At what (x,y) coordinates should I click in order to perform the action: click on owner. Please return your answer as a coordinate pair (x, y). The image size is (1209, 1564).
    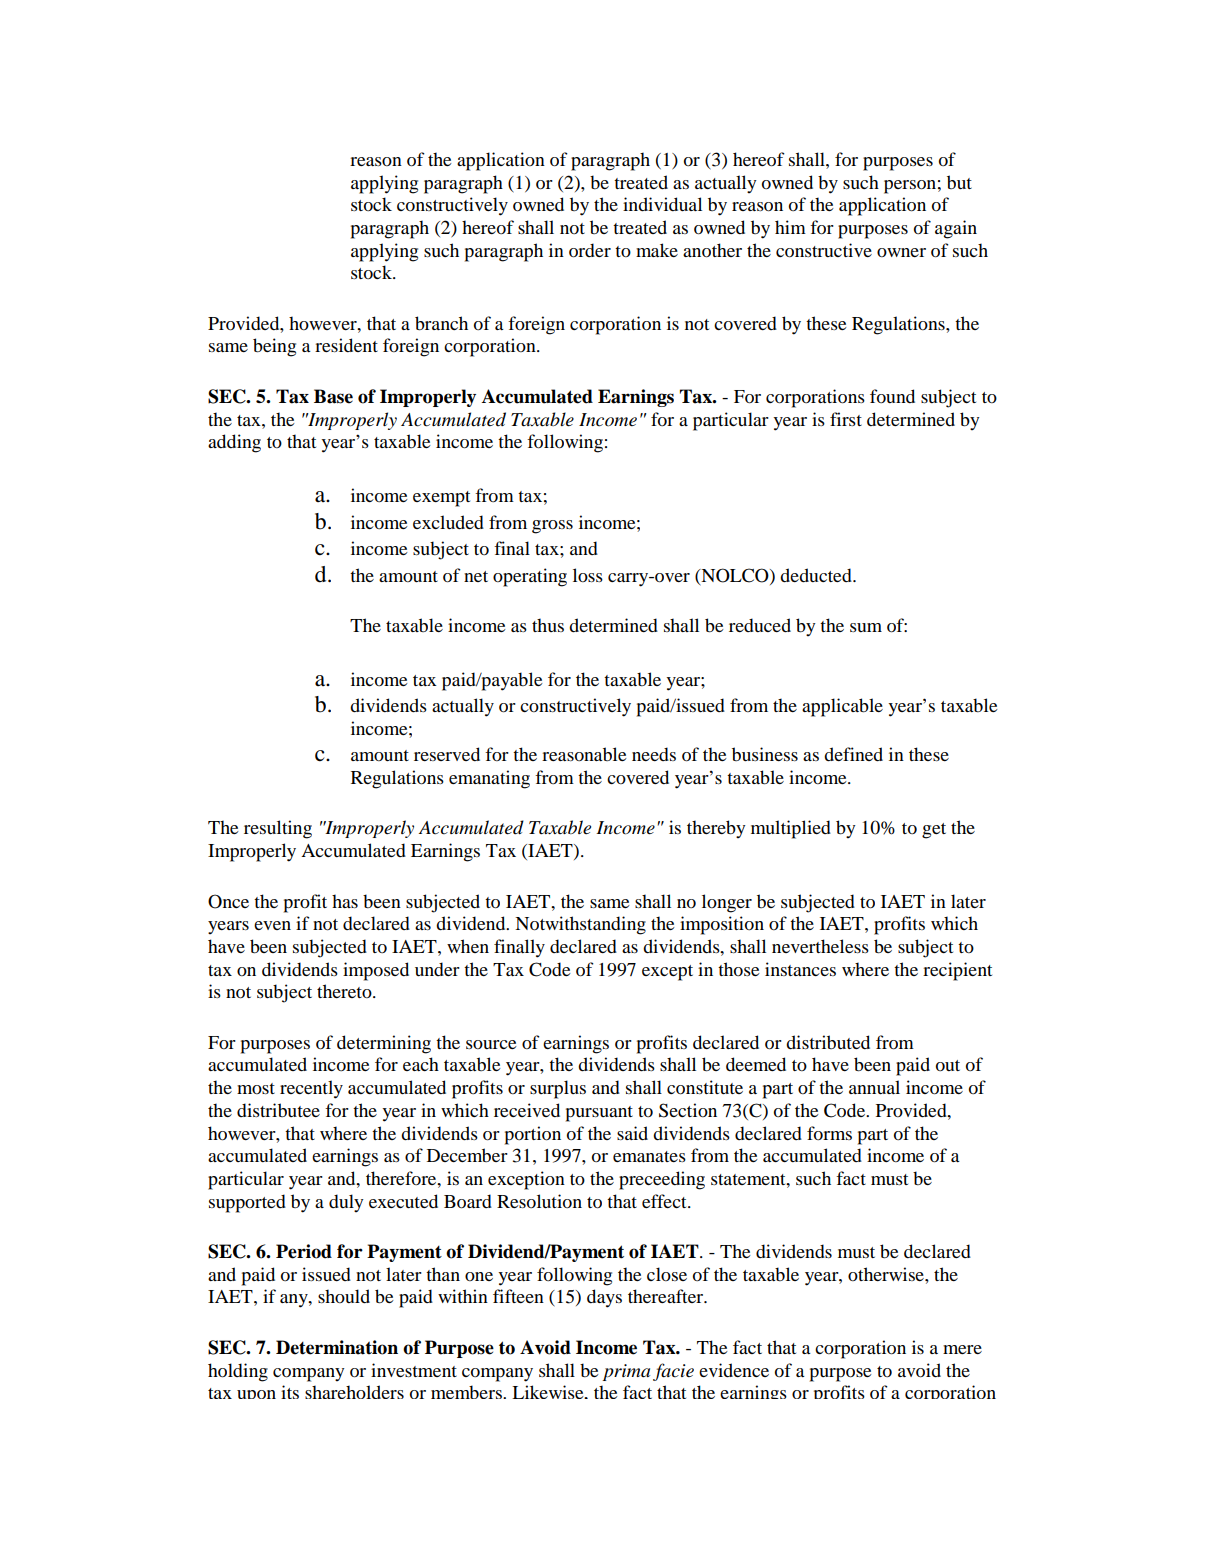
    Looking at the image, I should click on (901, 252).
